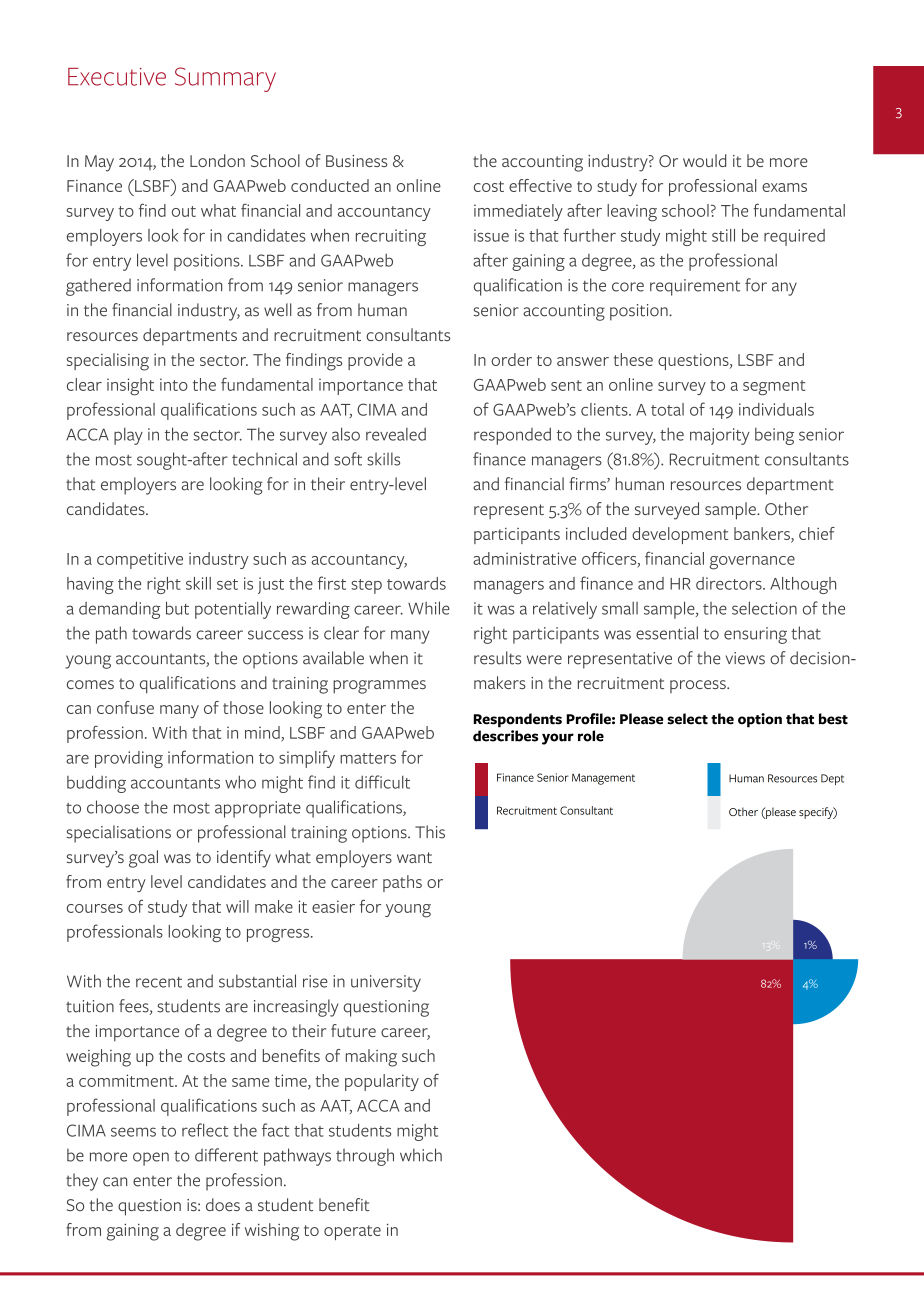 This document has height=1308, width=924. I want to click on does, so click(223, 1204).
